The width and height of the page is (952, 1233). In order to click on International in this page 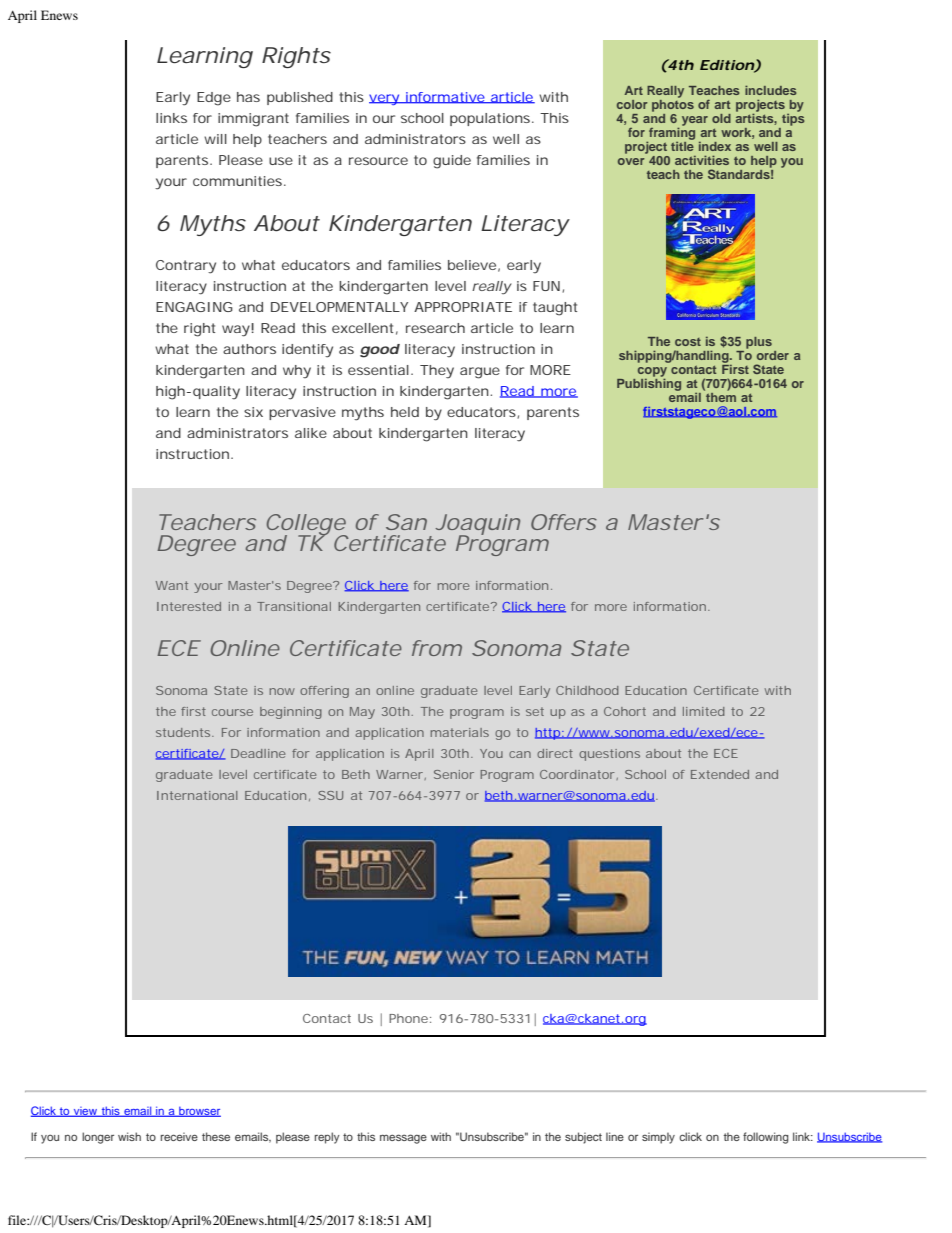, I will do `click(197, 795)`.
